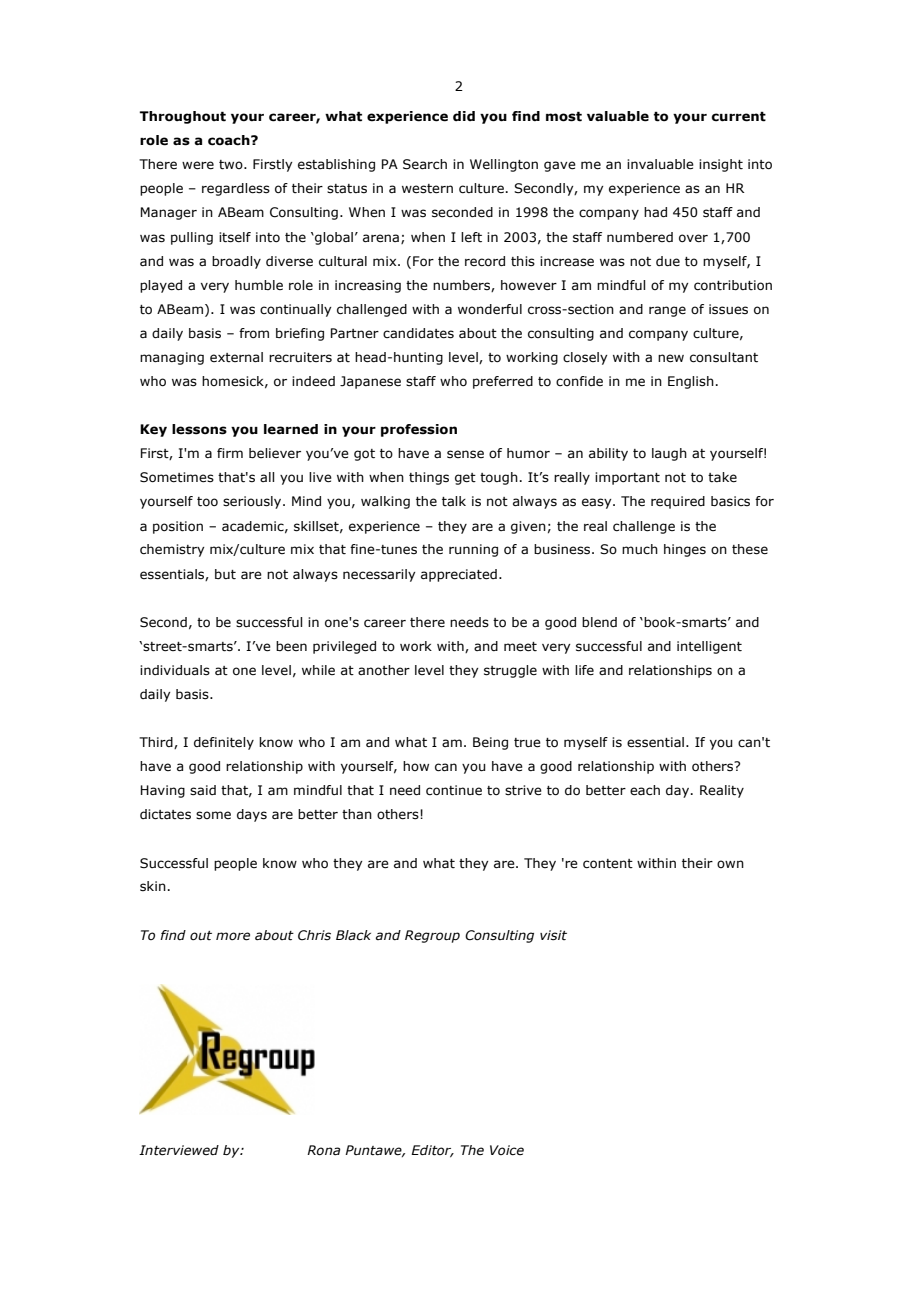 The height and width of the image is (1308, 924). Describe the element at coordinates (236, 357) in the image. I see `external` at that location.
